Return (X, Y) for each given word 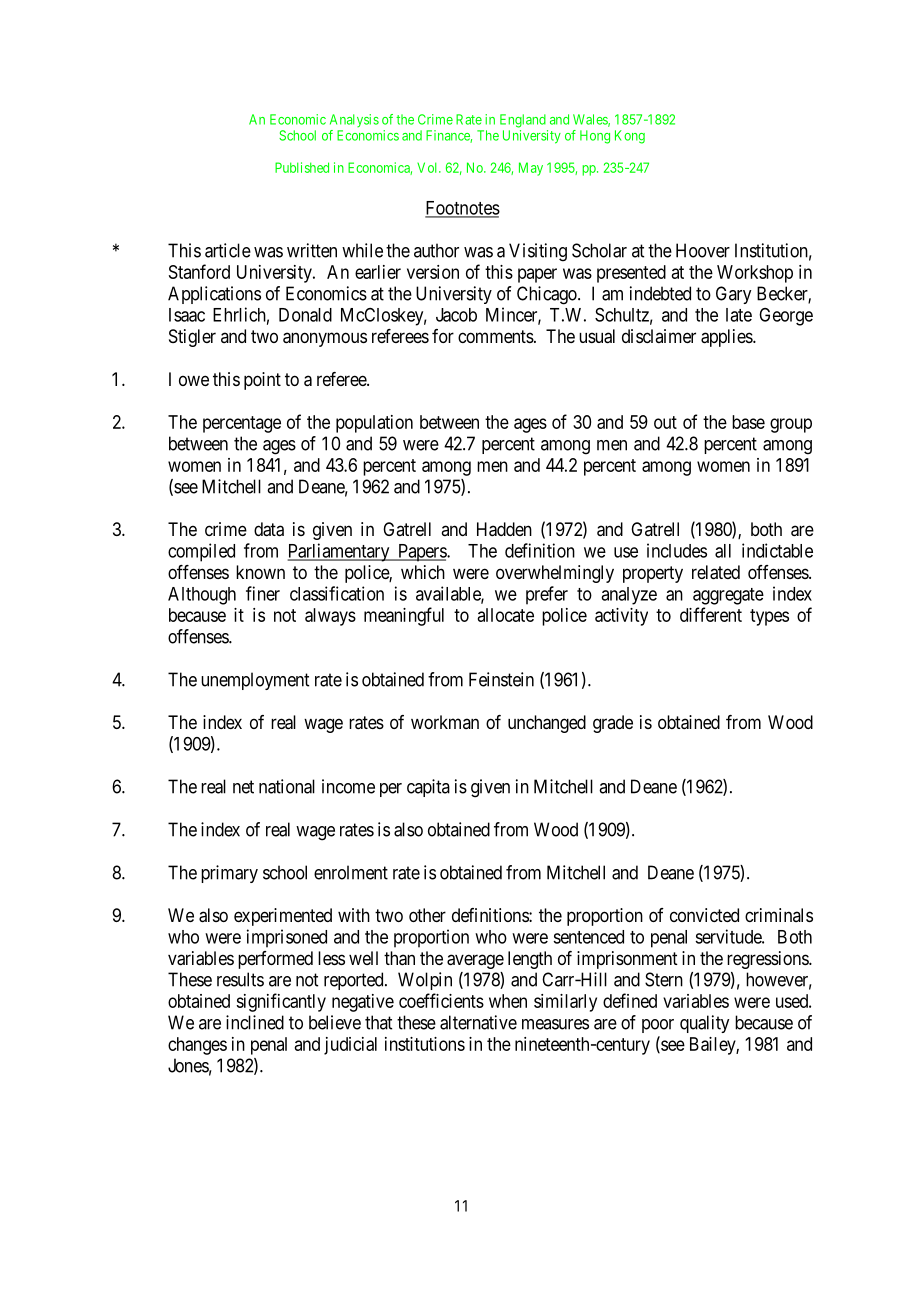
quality (704, 1024)
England (523, 121)
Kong (630, 137)
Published (302, 167)
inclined (255, 1022)
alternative (478, 1022)
